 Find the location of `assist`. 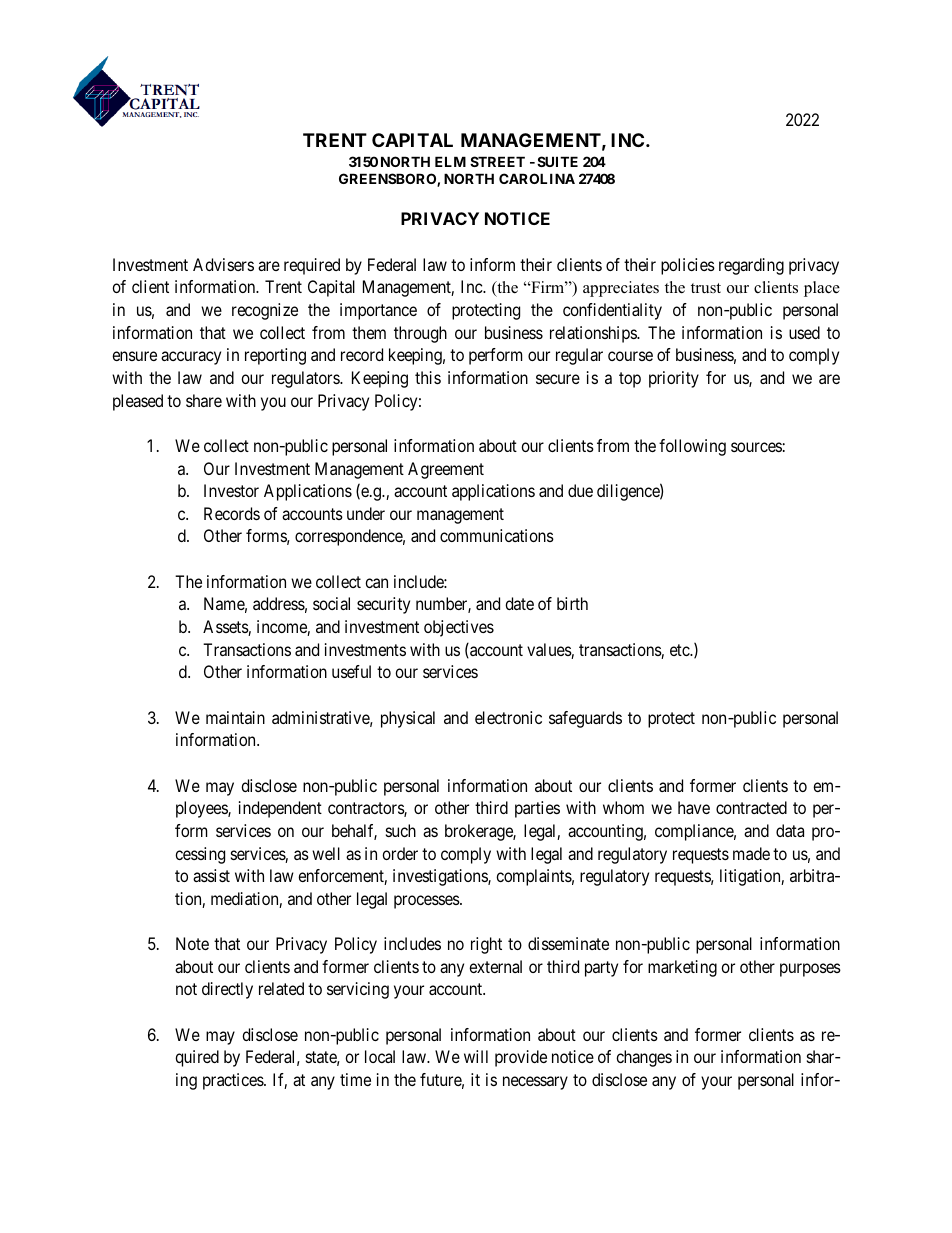

assist is located at coordinates (211, 875).
